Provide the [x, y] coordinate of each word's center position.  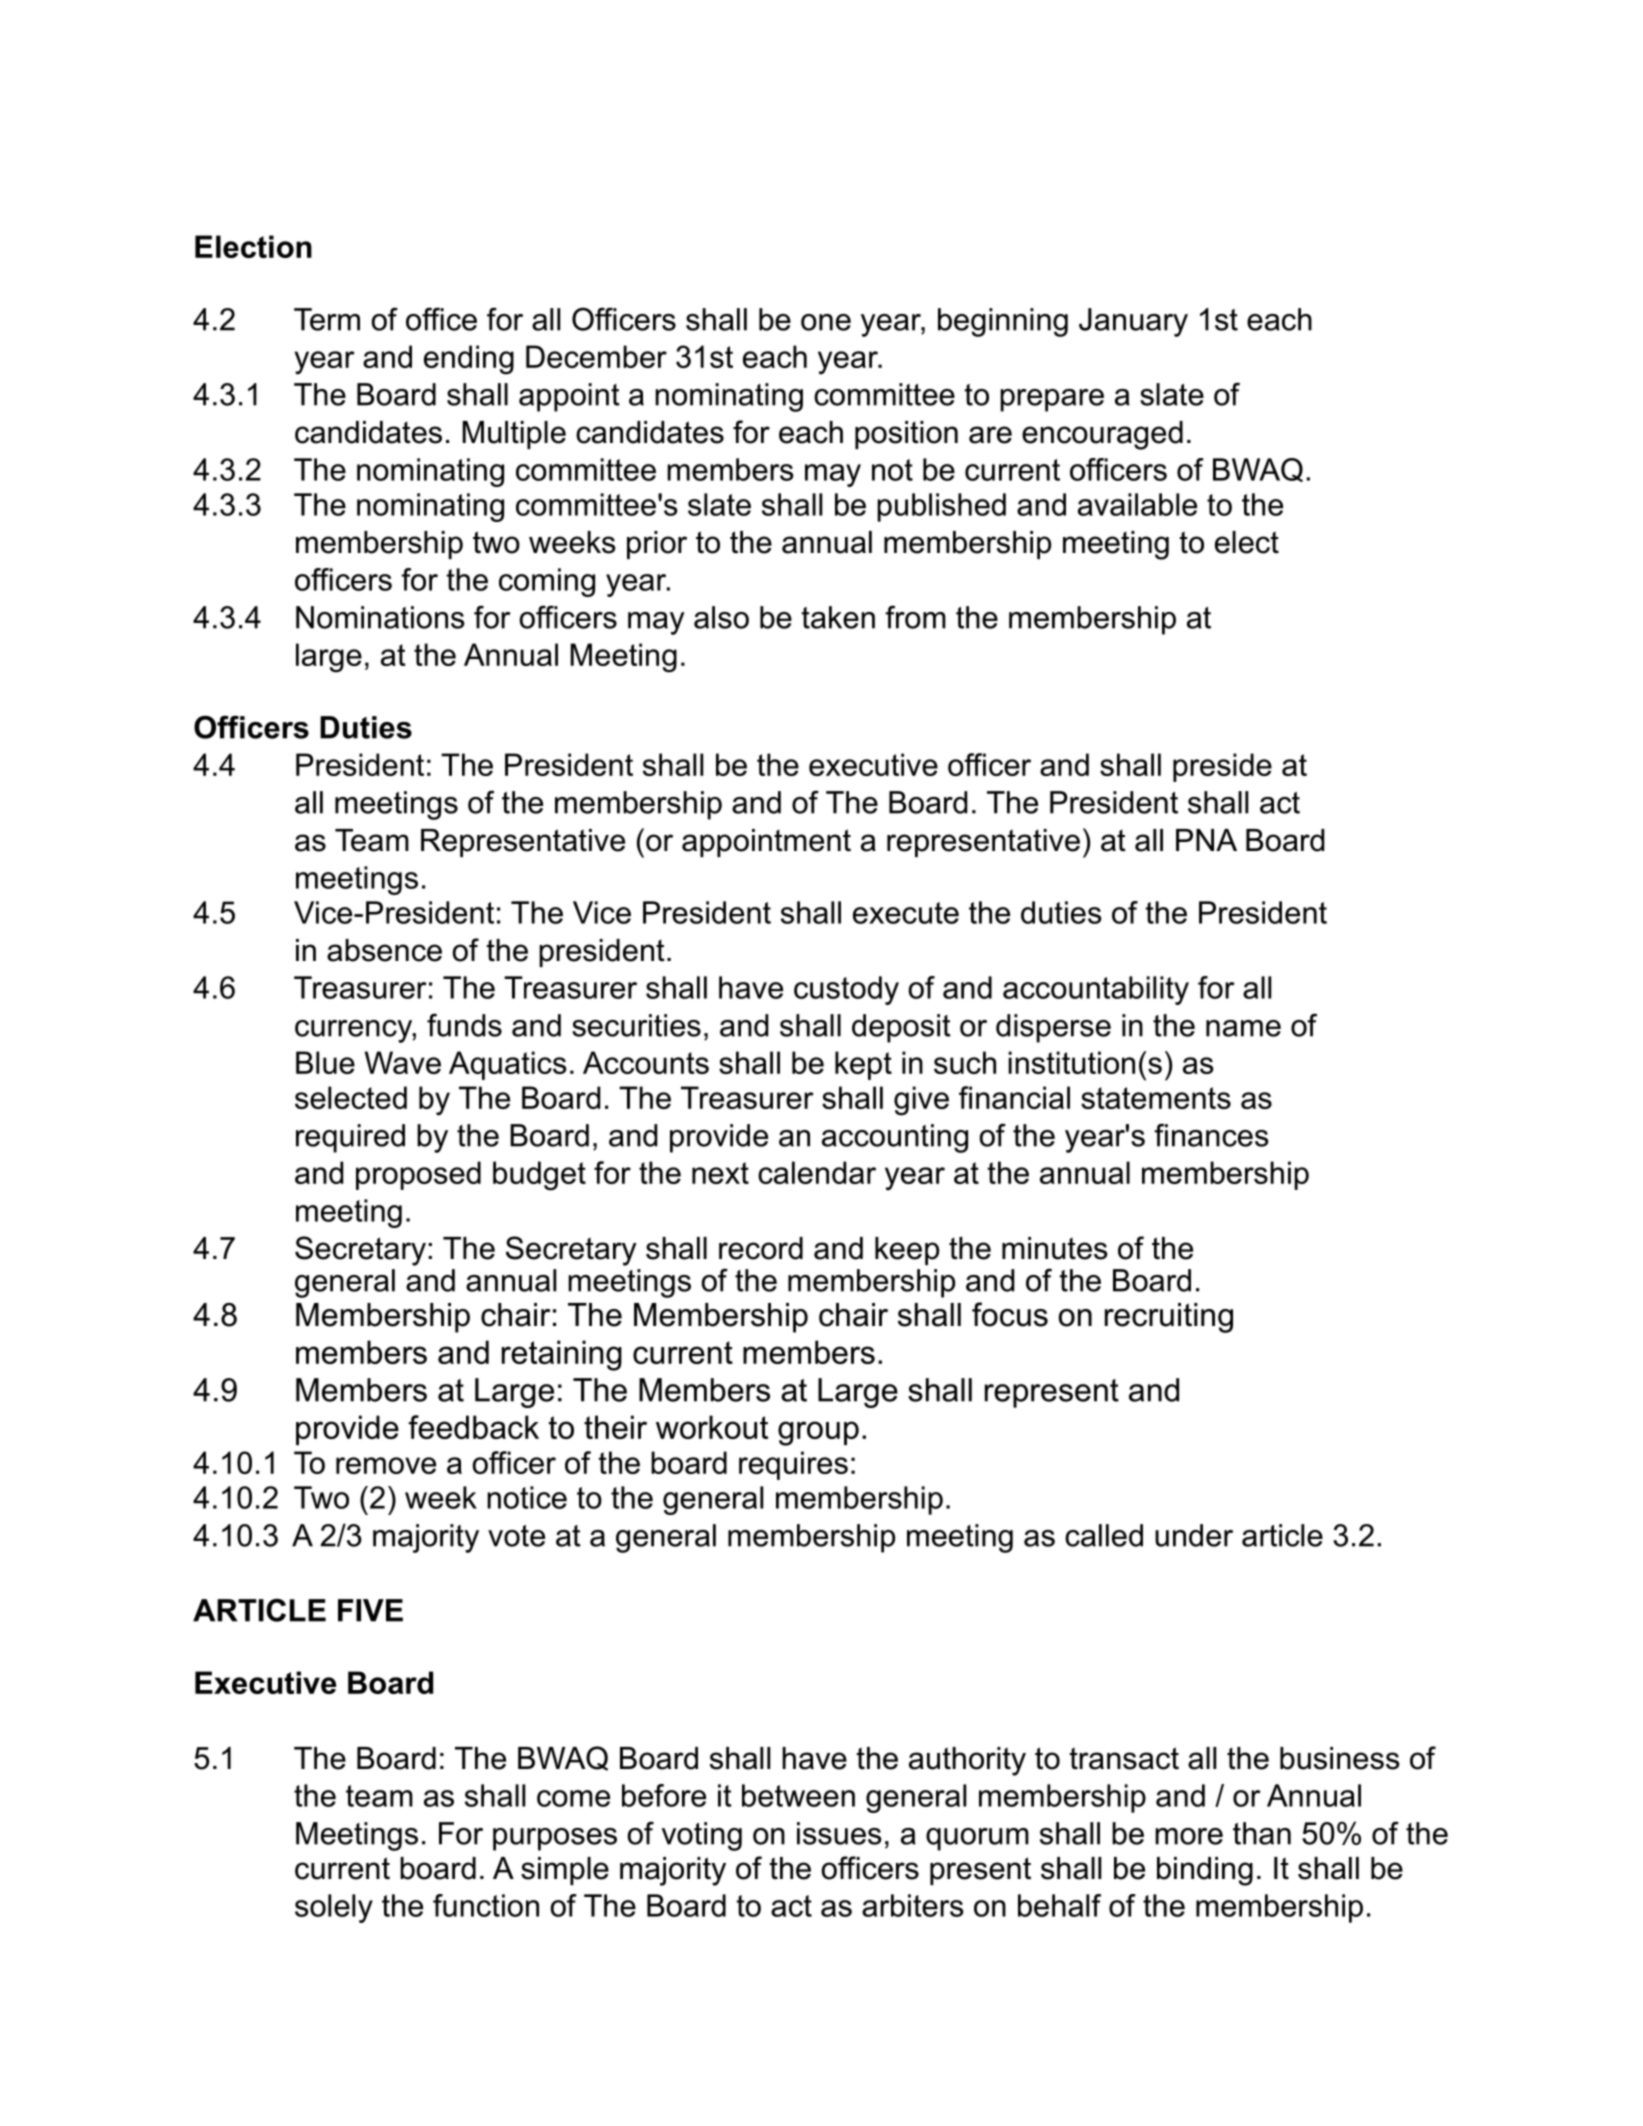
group [818, 1433]
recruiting [1169, 1318]
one [826, 322]
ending [469, 360]
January [1133, 322]
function [486, 1905]
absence [384, 950]
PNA [1206, 840]
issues [839, 1833]
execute [906, 913]
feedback [473, 1427]
